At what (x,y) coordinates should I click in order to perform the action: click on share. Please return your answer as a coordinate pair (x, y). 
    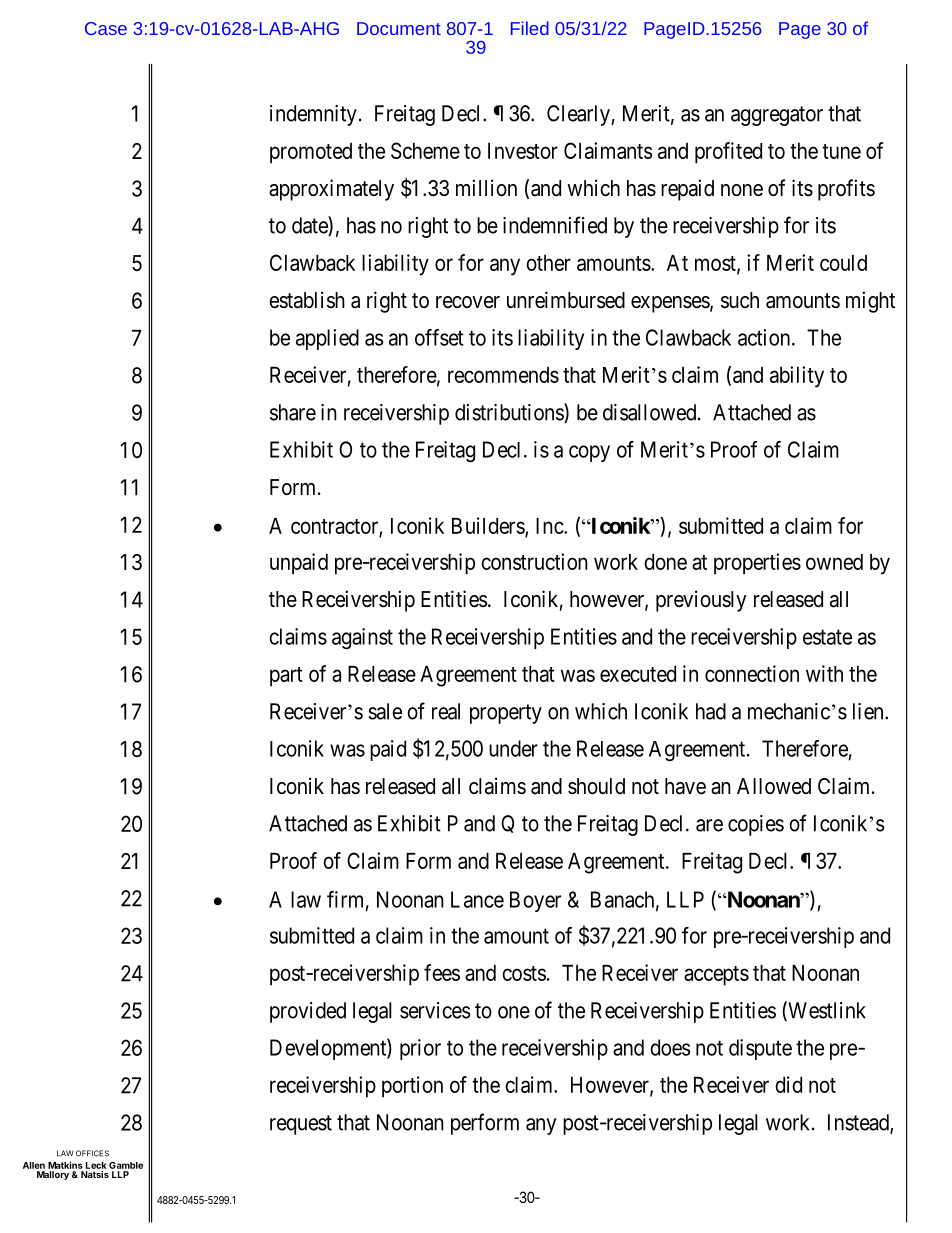
    Looking at the image, I should click on (293, 412).
